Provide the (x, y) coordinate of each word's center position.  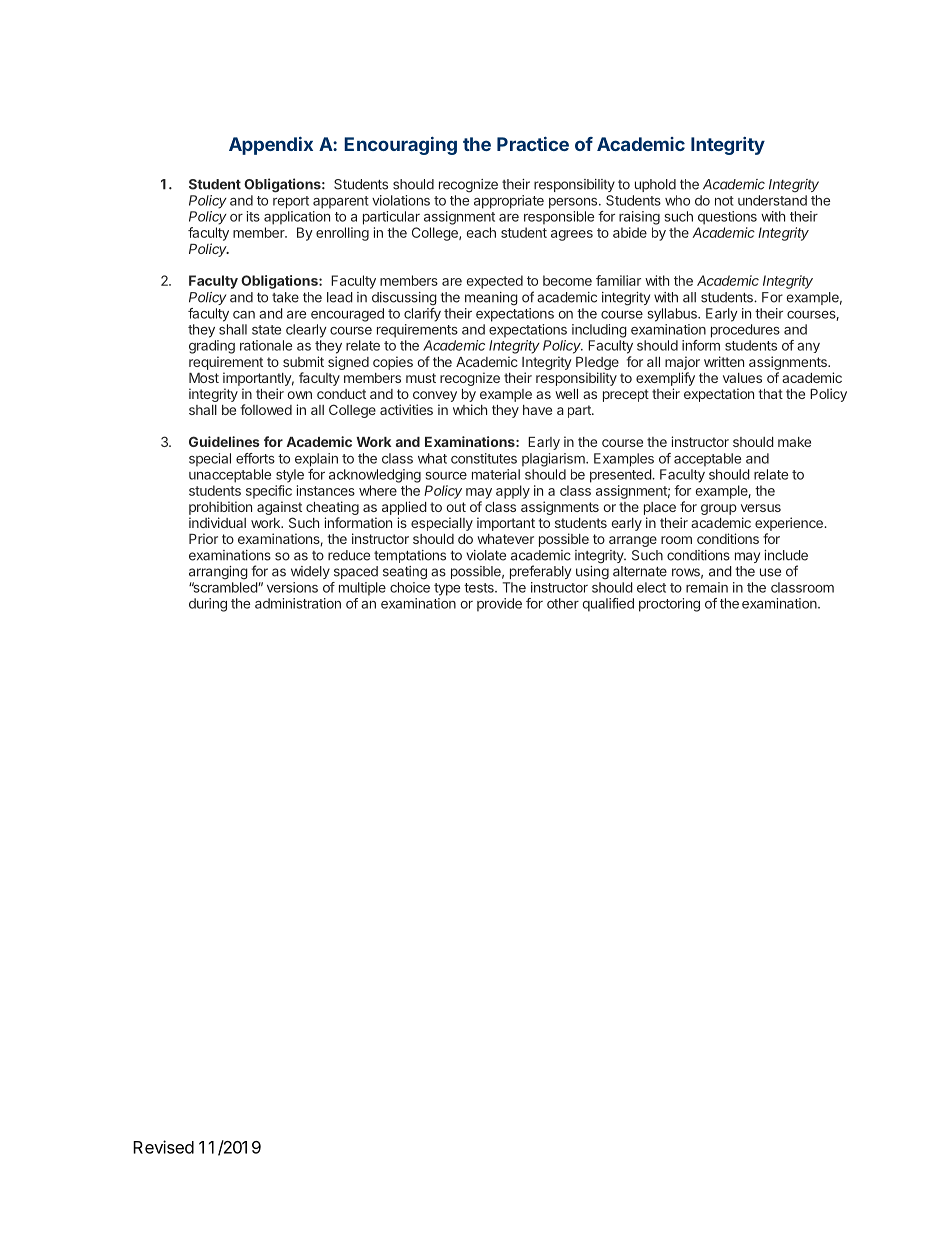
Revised (163, 1147)
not (724, 201)
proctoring (669, 605)
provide (499, 605)
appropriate (509, 202)
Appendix (271, 146)
